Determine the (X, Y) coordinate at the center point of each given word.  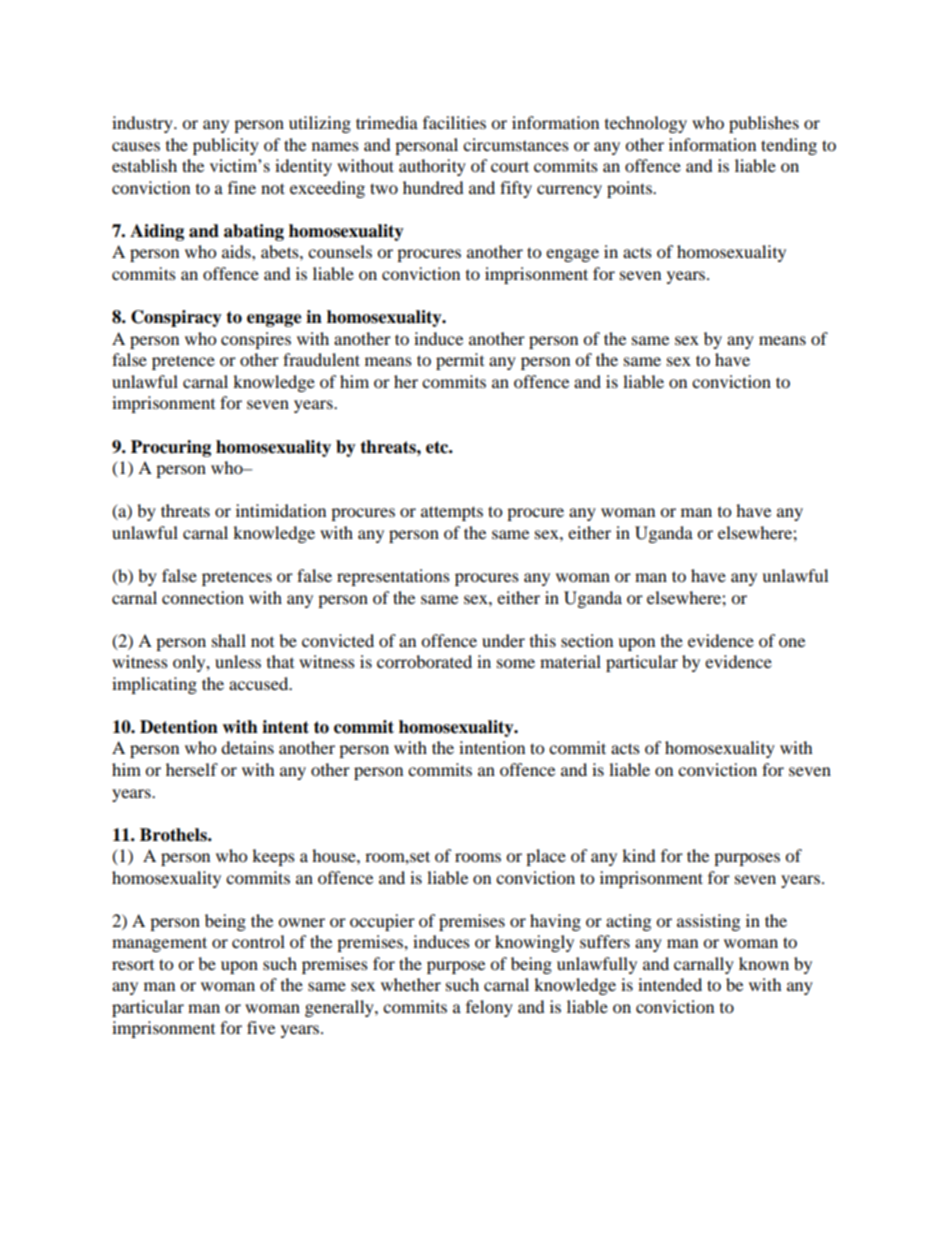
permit (460, 361)
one (792, 642)
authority (432, 167)
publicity (226, 146)
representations (393, 577)
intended (670, 984)
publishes (764, 124)
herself (192, 769)
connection (203, 597)
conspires (256, 340)
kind (639, 855)
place (546, 857)
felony (489, 1008)
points (630, 189)
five (261, 1027)
